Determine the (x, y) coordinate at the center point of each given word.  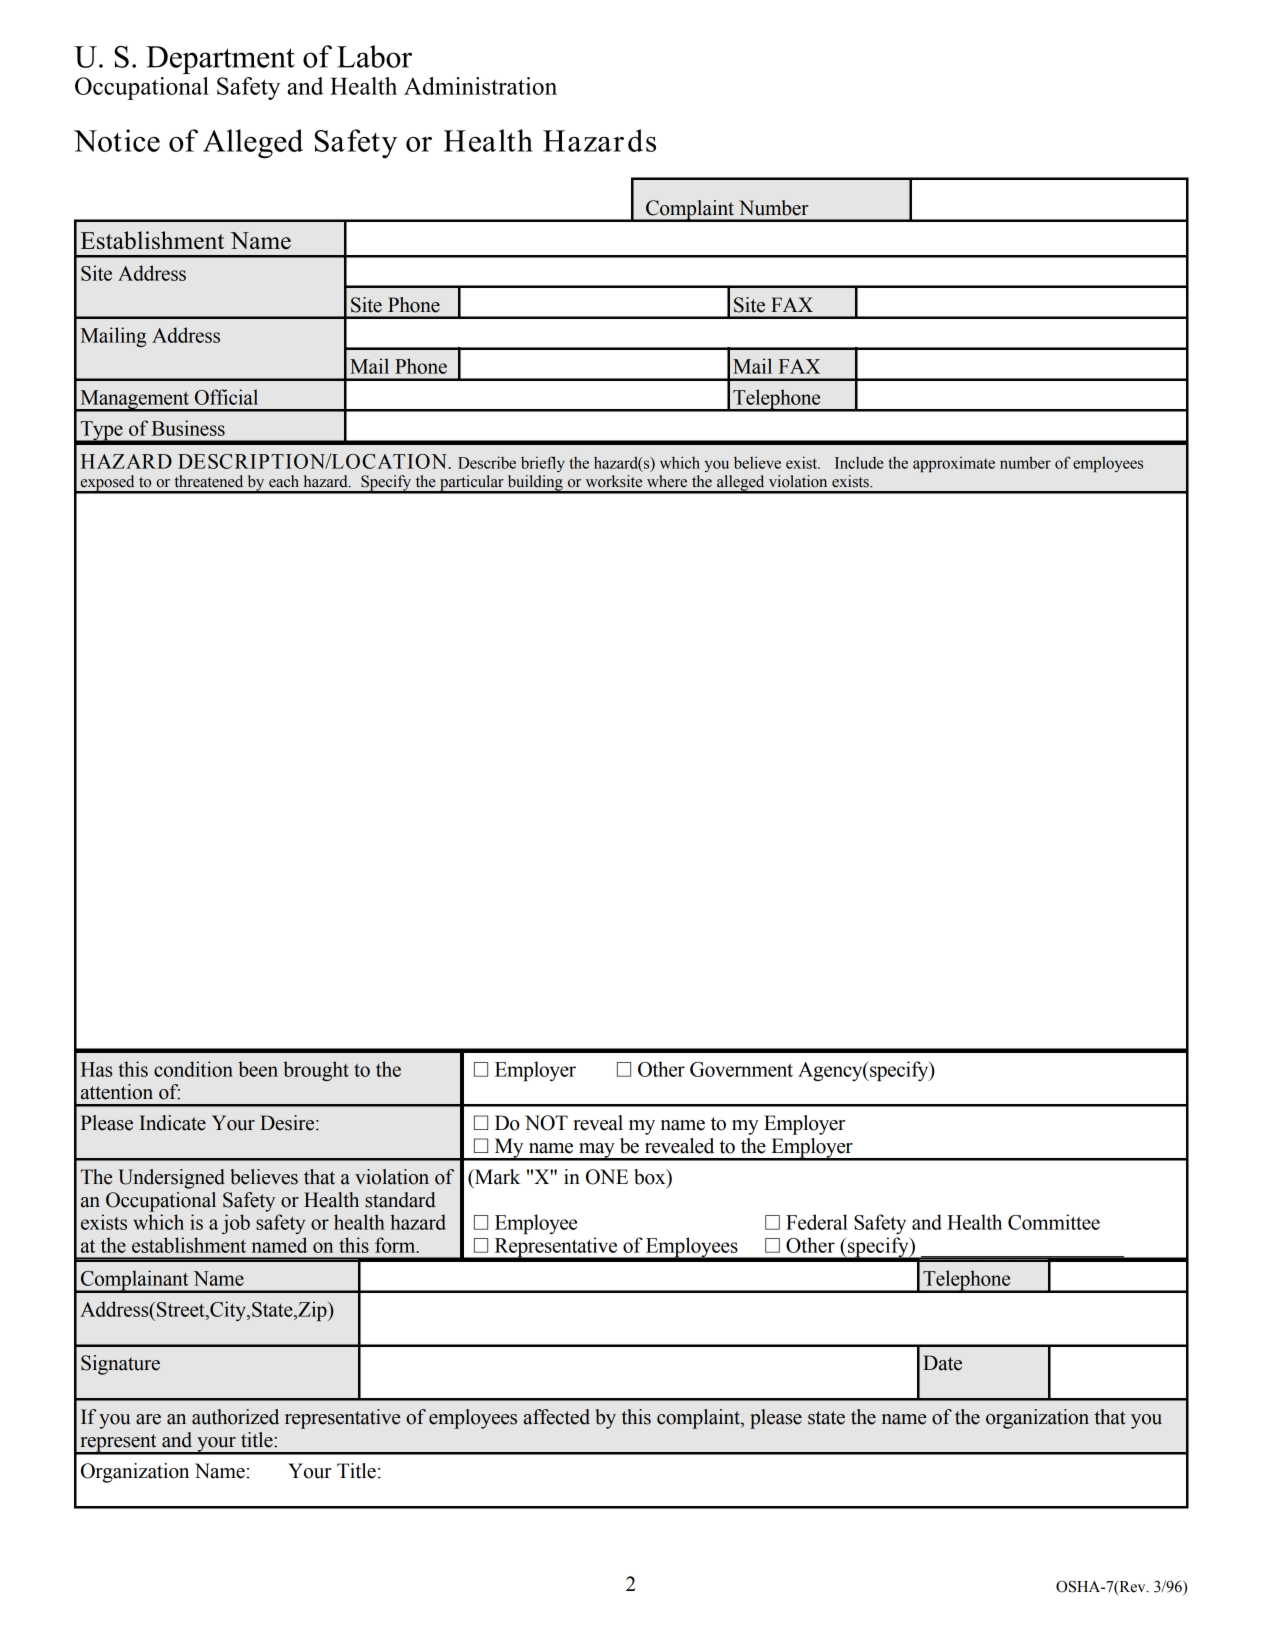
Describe (487, 462)
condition (193, 1069)
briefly (543, 464)
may (597, 1151)
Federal (817, 1222)
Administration (480, 86)
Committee (1054, 1222)
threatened (208, 481)
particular (472, 484)
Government (741, 1069)
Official (226, 397)
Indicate (172, 1123)
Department (220, 60)
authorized (235, 1417)
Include (859, 463)
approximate (954, 464)
